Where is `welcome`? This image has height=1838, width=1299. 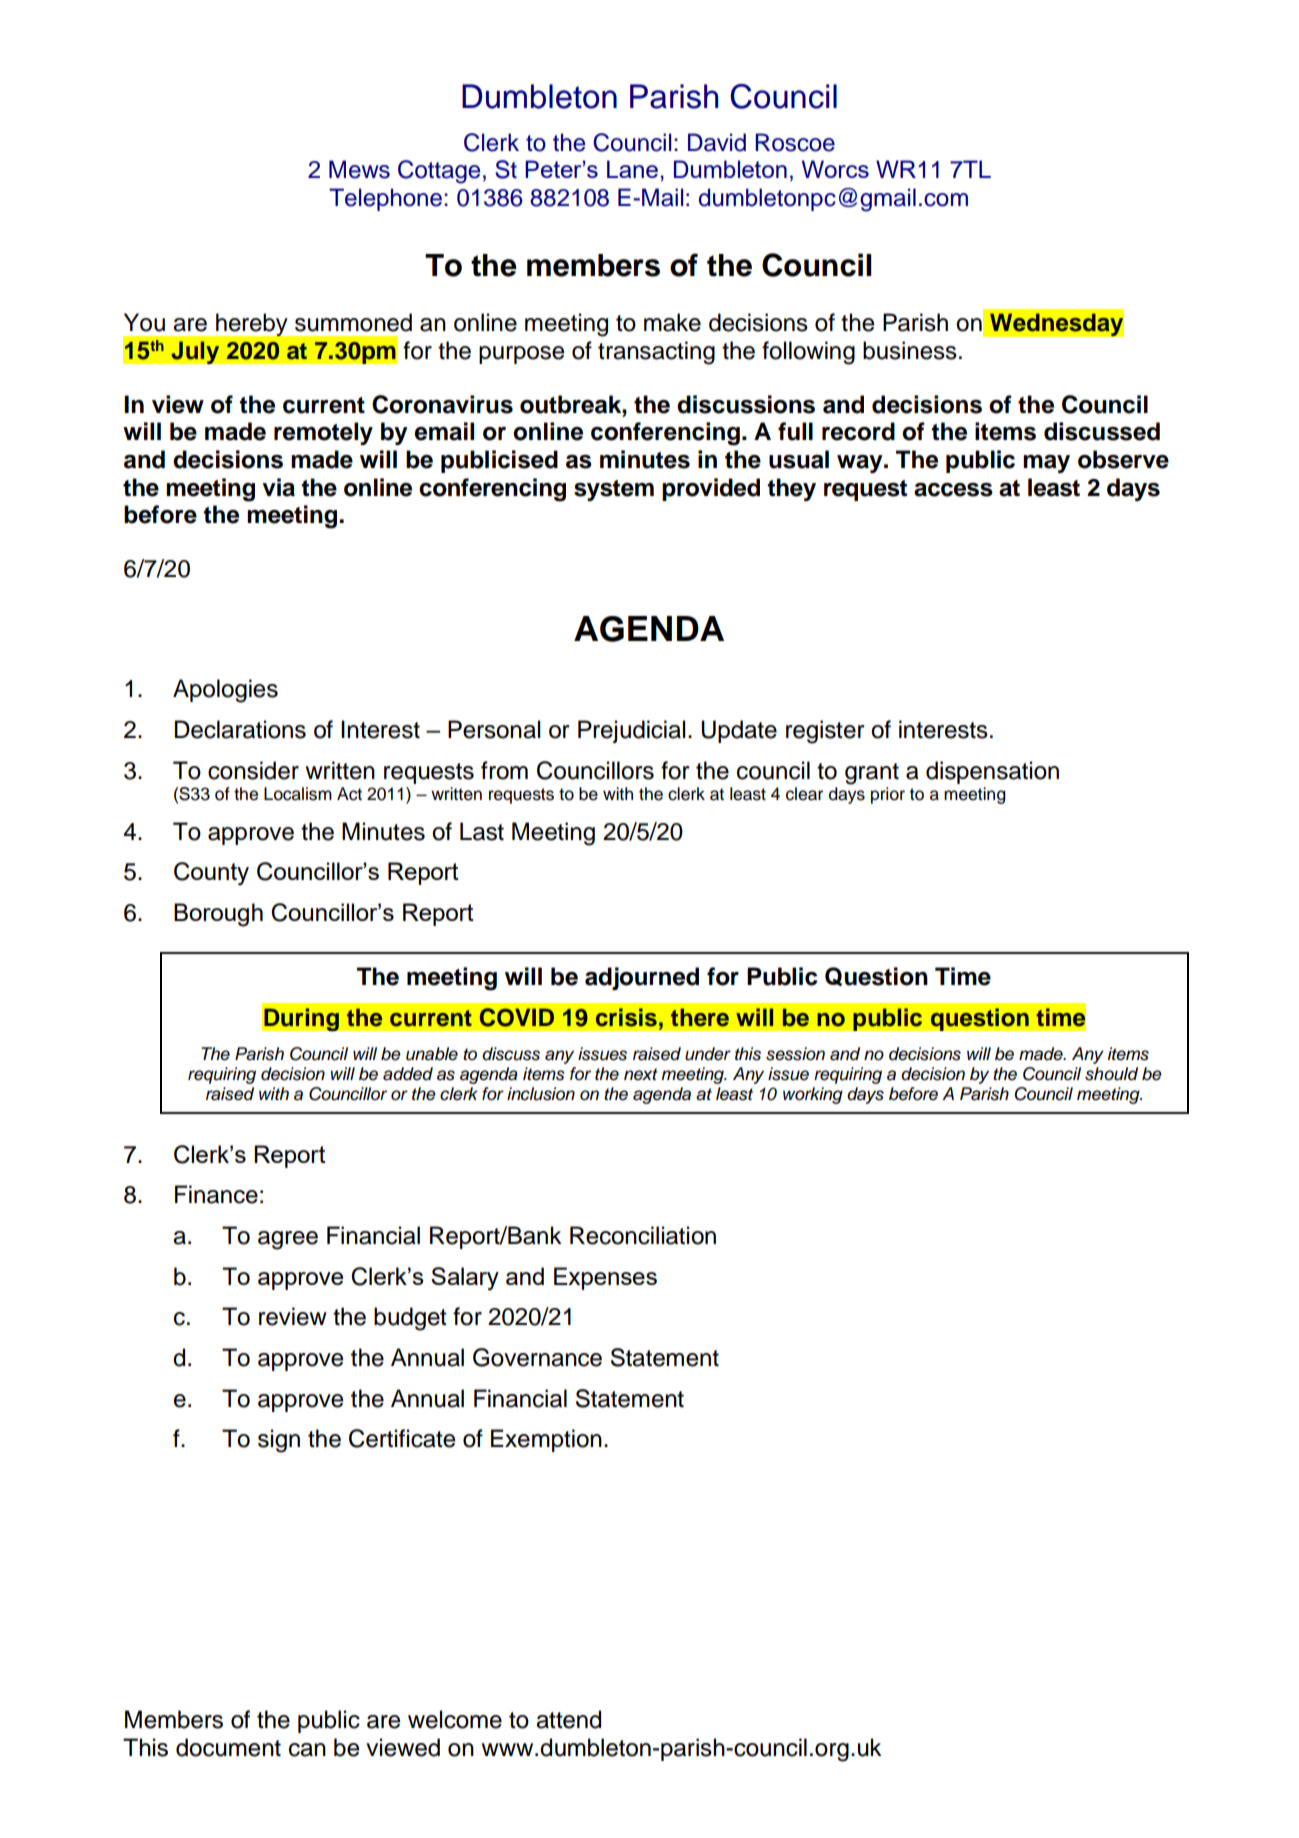 welcome is located at coordinates (455, 1719).
